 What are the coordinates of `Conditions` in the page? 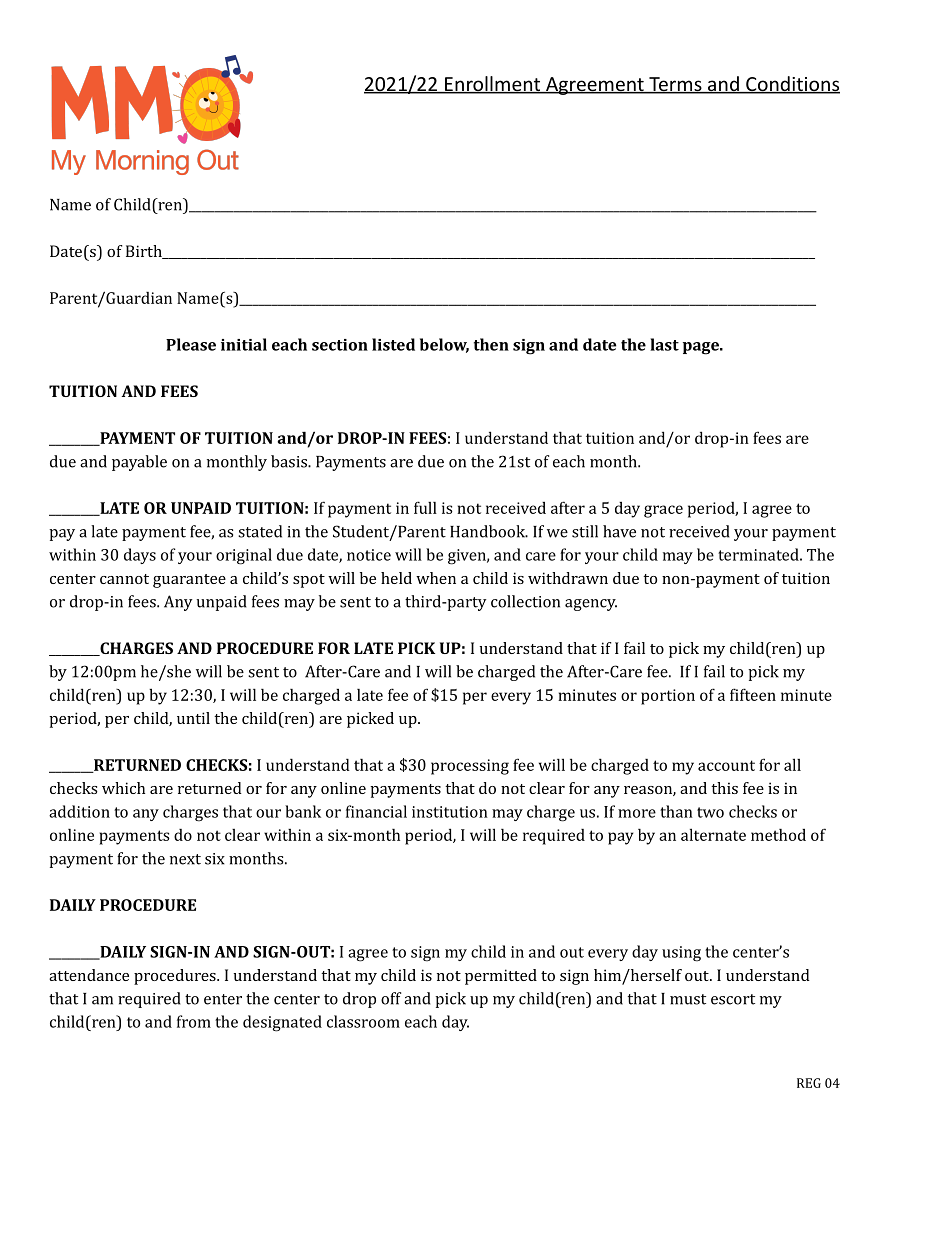 It's located at (792, 85).
